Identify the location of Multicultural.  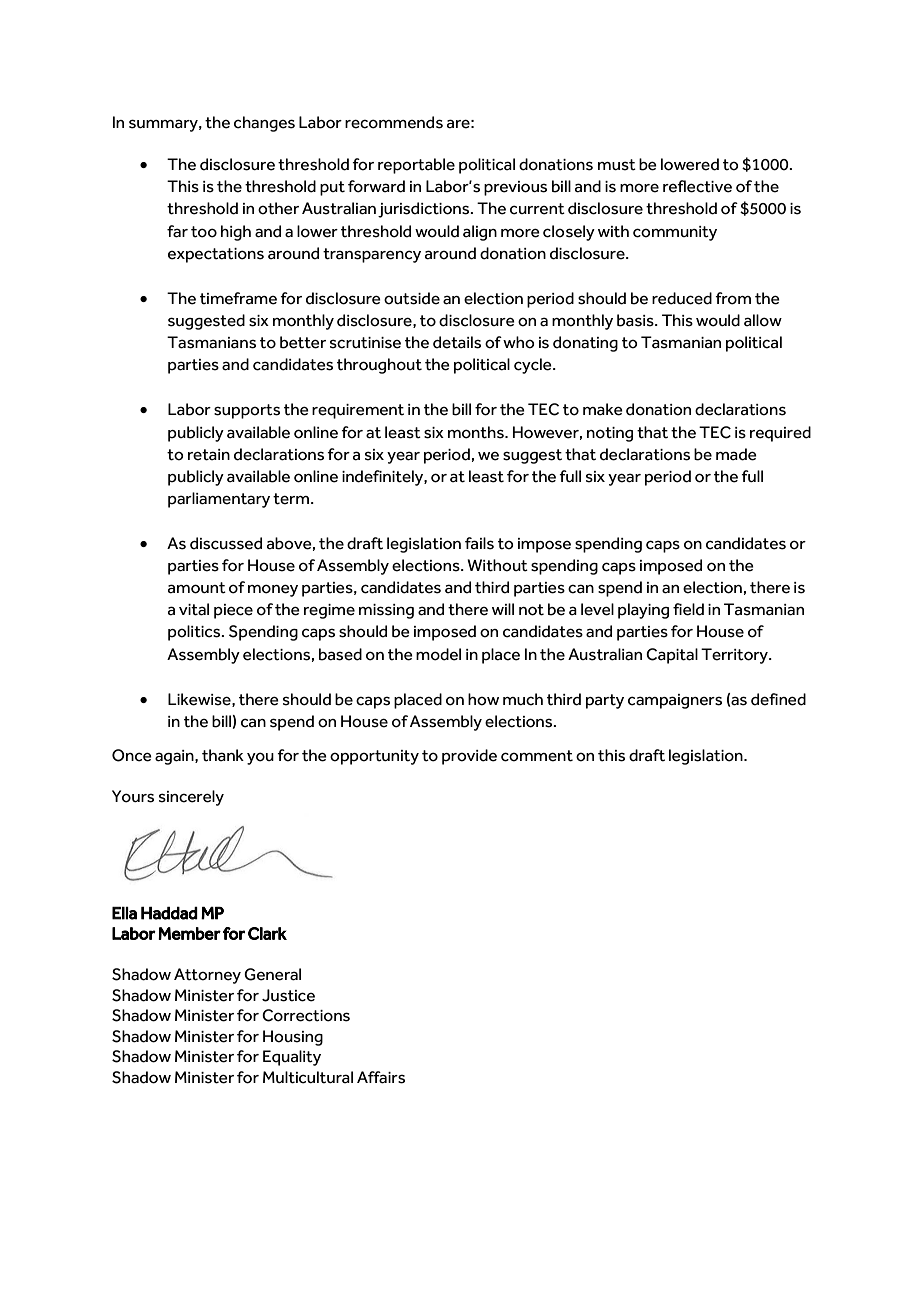
(308, 1077).
